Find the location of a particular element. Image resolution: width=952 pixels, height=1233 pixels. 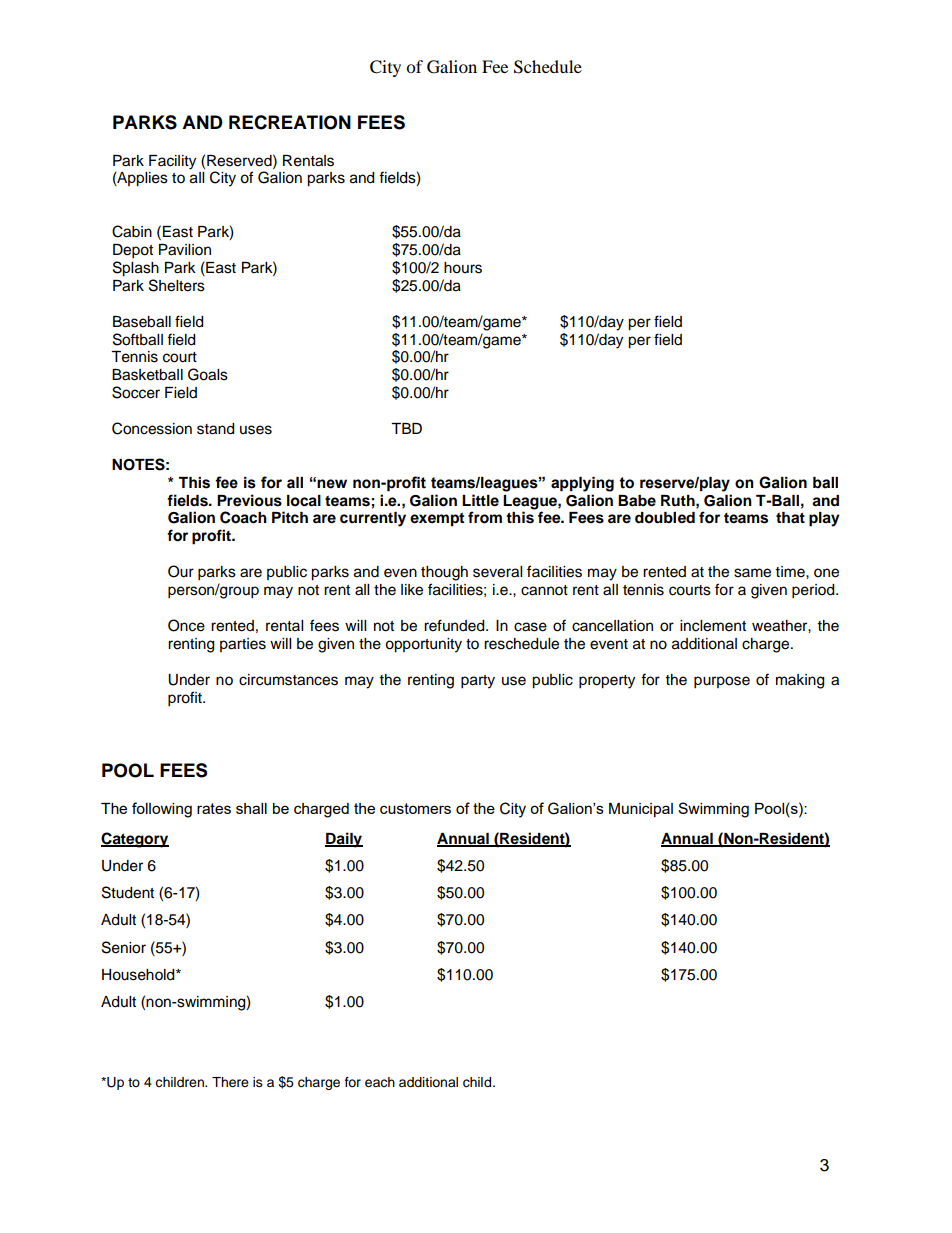

There is located at coordinates (230, 1082).
